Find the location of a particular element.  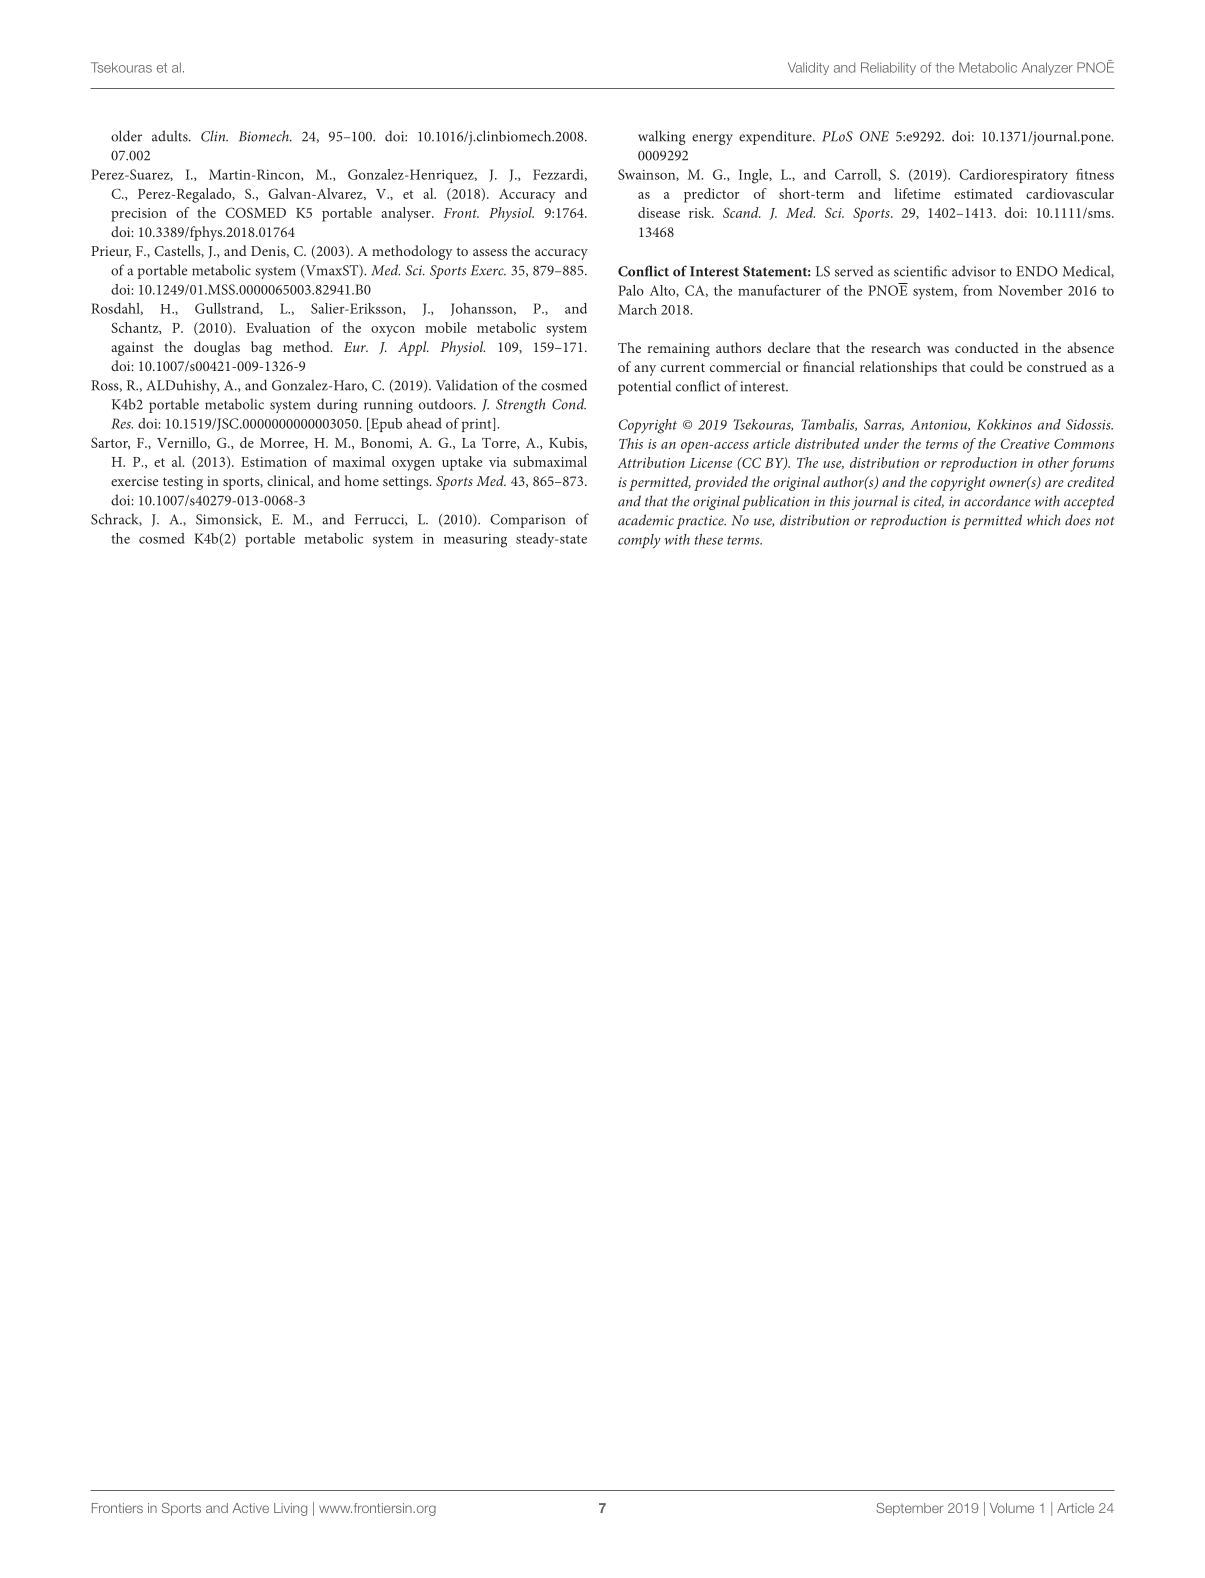

comply is located at coordinates (639, 541).
